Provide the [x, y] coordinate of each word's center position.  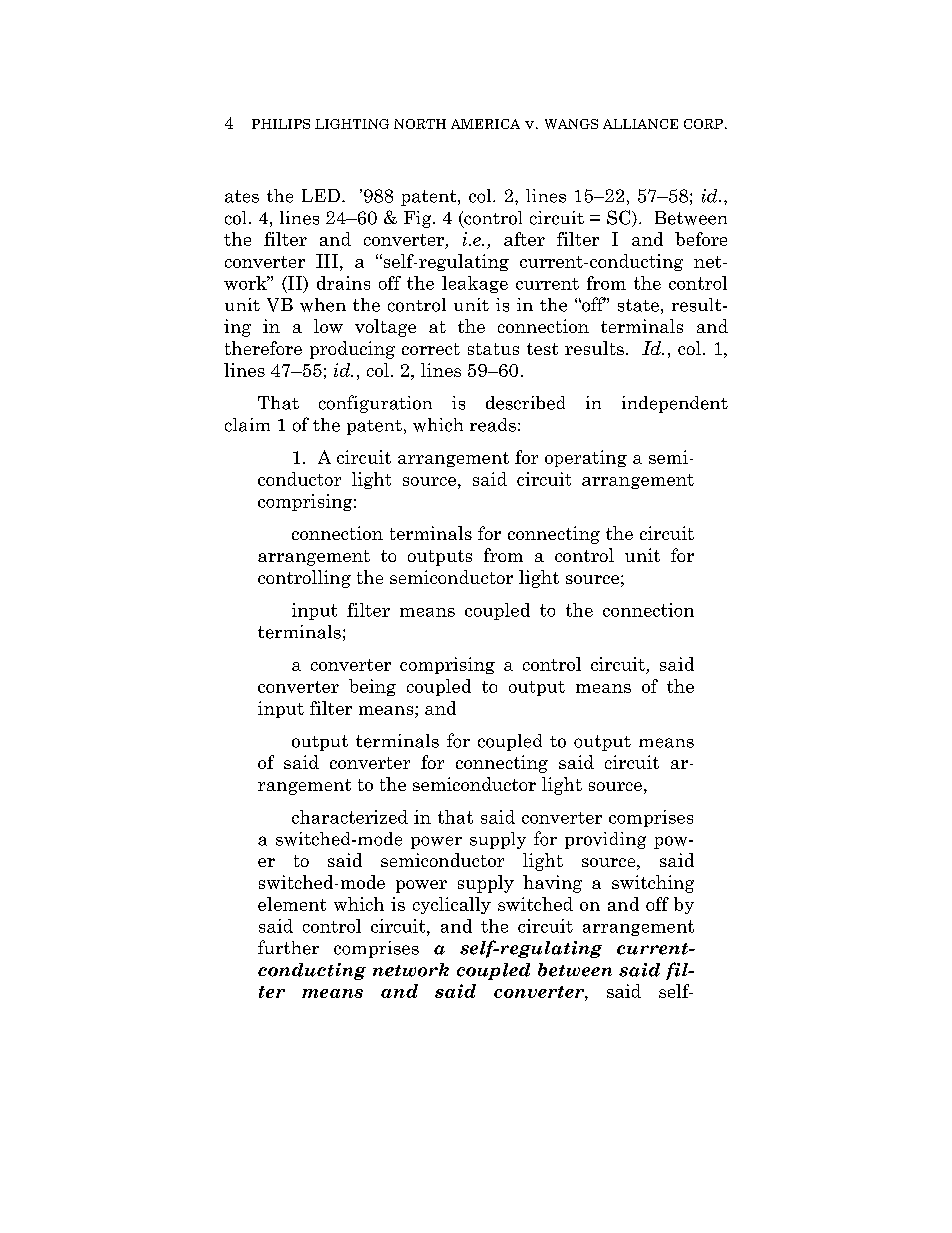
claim [247, 425]
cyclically [452, 905]
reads [493, 425]
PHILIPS [281, 124]
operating [586, 458]
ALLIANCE [640, 124]
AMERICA [485, 124]
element [292, 904]
